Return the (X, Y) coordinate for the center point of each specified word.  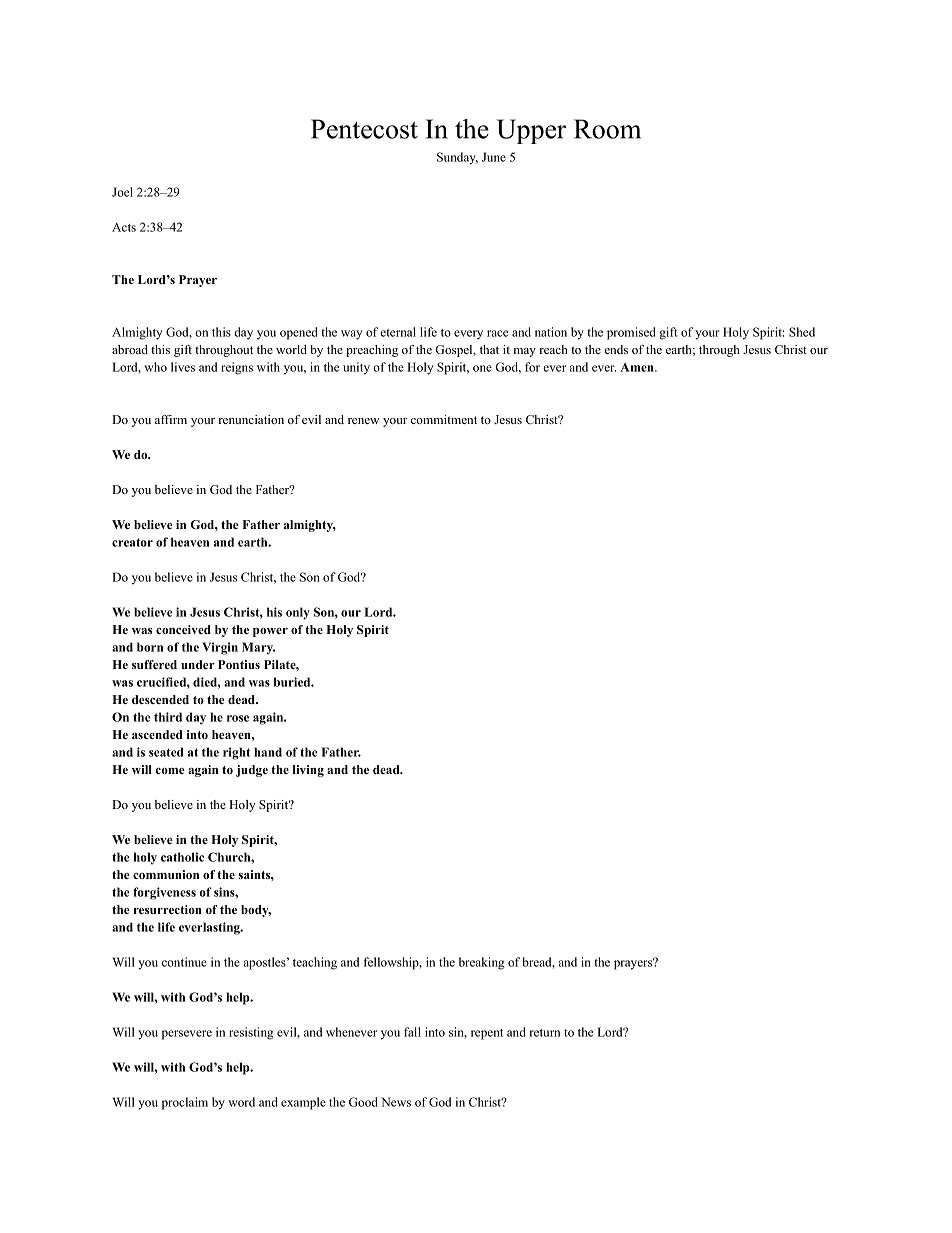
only (298, 613)
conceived (183, 629)
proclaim (185, 1103)
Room (607, 129)
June (494, 157)
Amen (638, 367)
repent (487, 1034)
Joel (122, 192)
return (545, 1033)
